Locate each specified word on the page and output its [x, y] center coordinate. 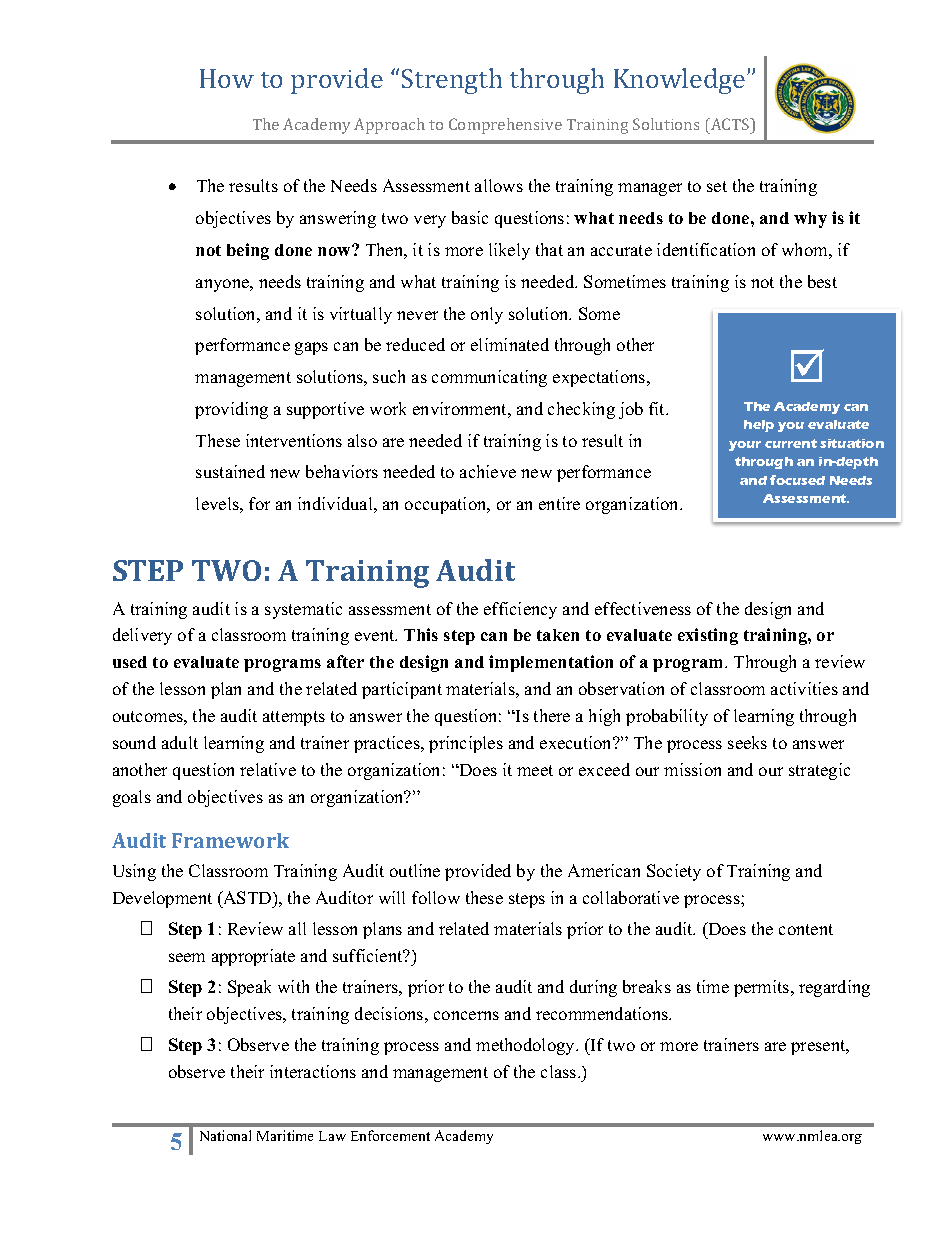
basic [470, 217]
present [819, 1047]
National [225, 1135]
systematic [303, 610]
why [810, 220]
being [248, 251]
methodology [526, 1046]
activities [804, 688]
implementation [551, 663]
